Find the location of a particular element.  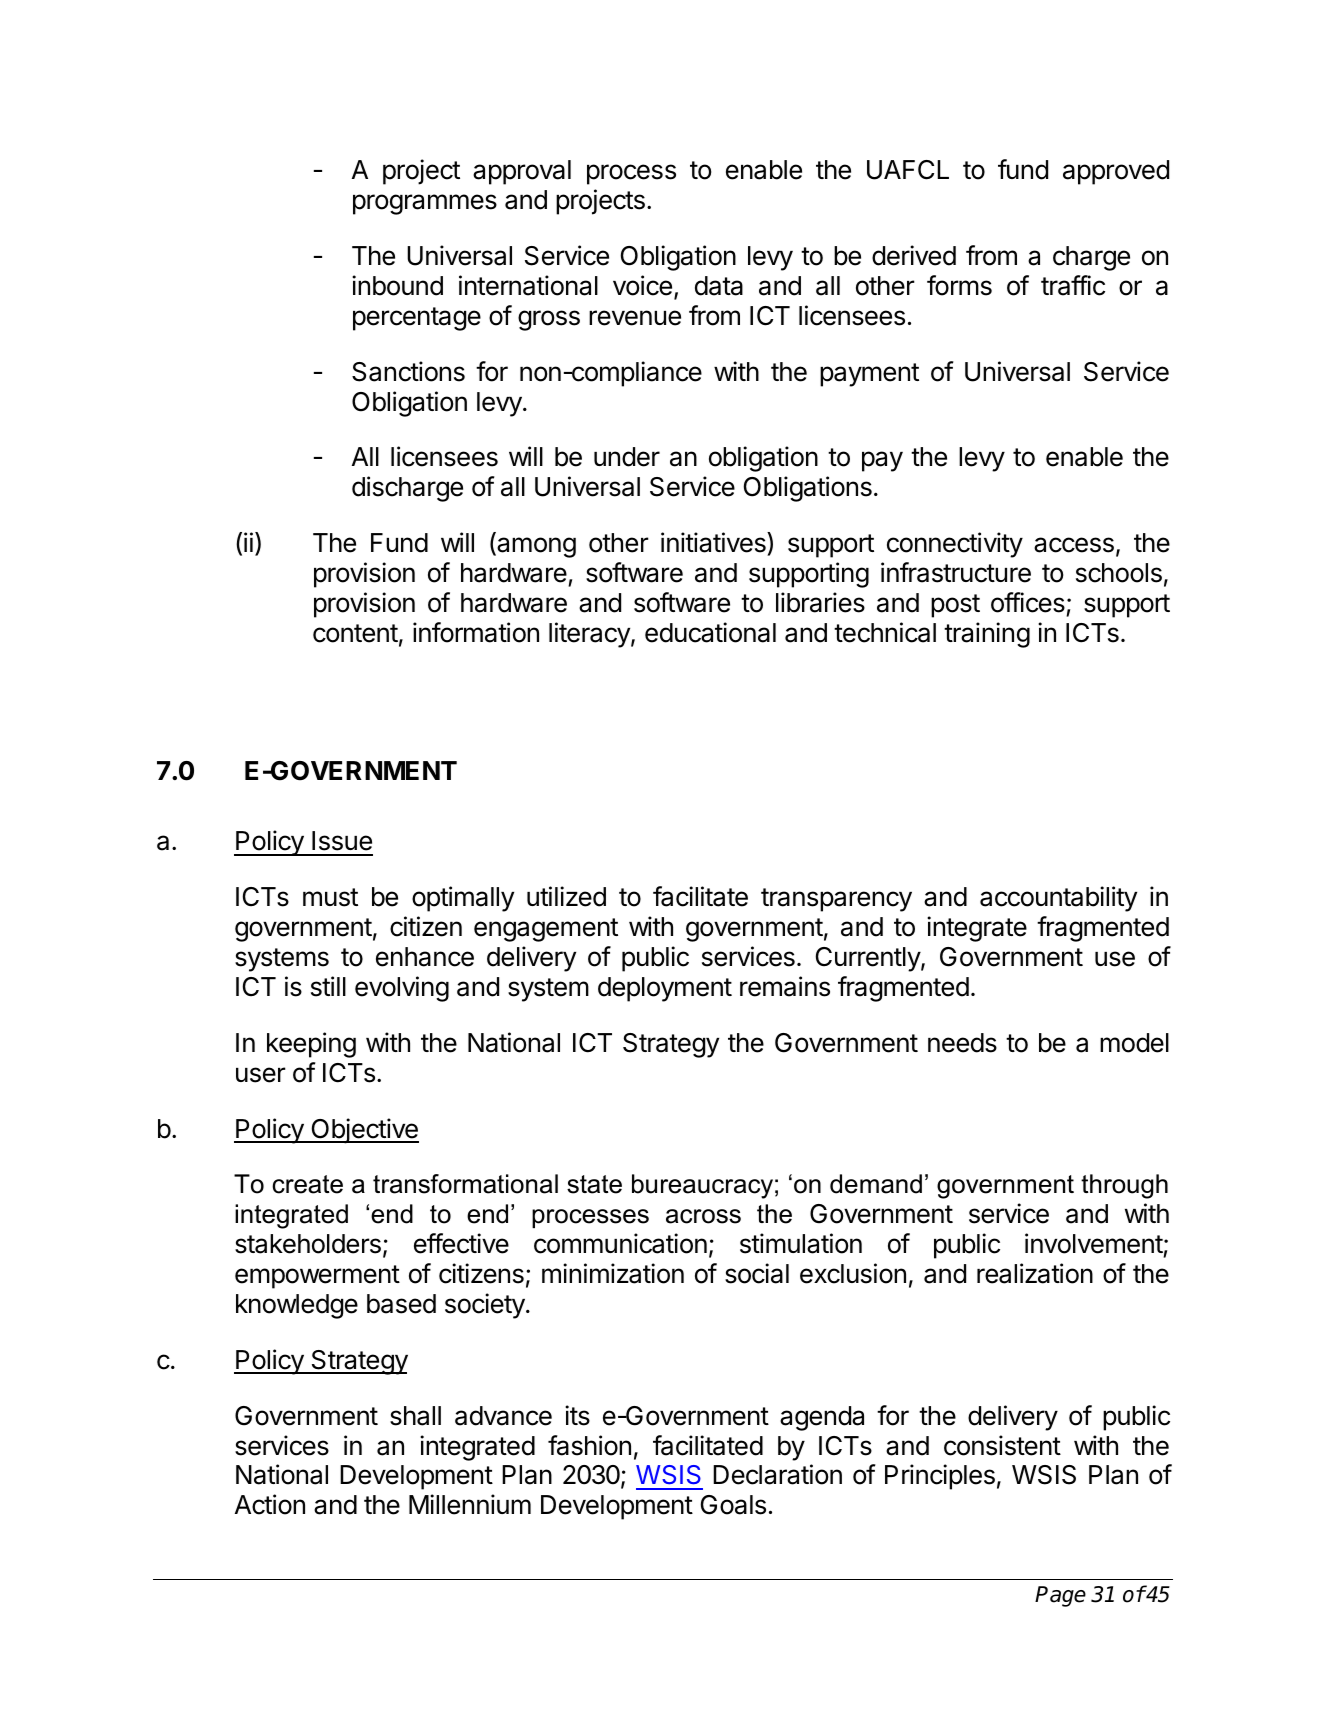

accountability is located at coordinates (1058, 899).
